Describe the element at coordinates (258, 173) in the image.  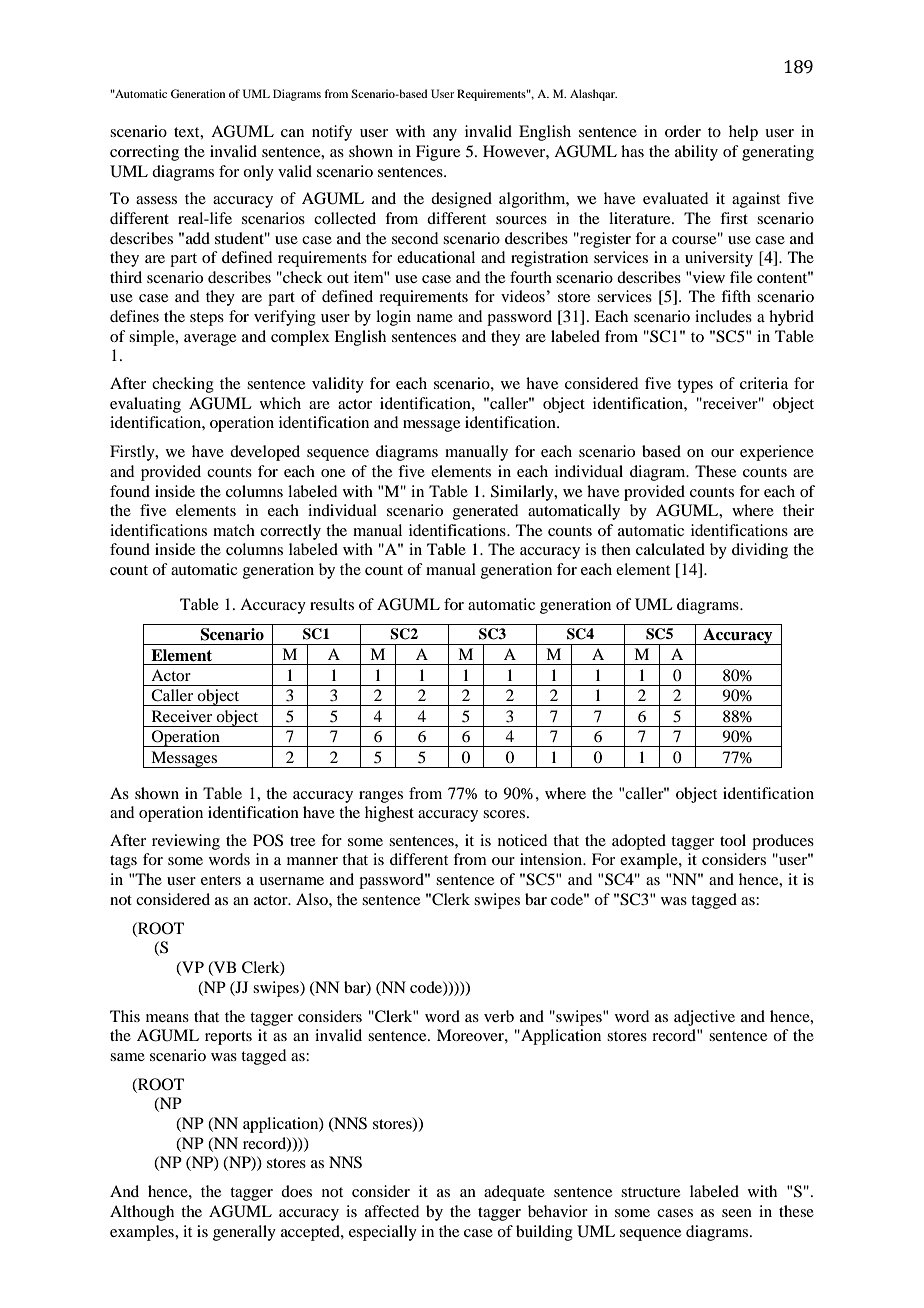
I see `only` at that location.
